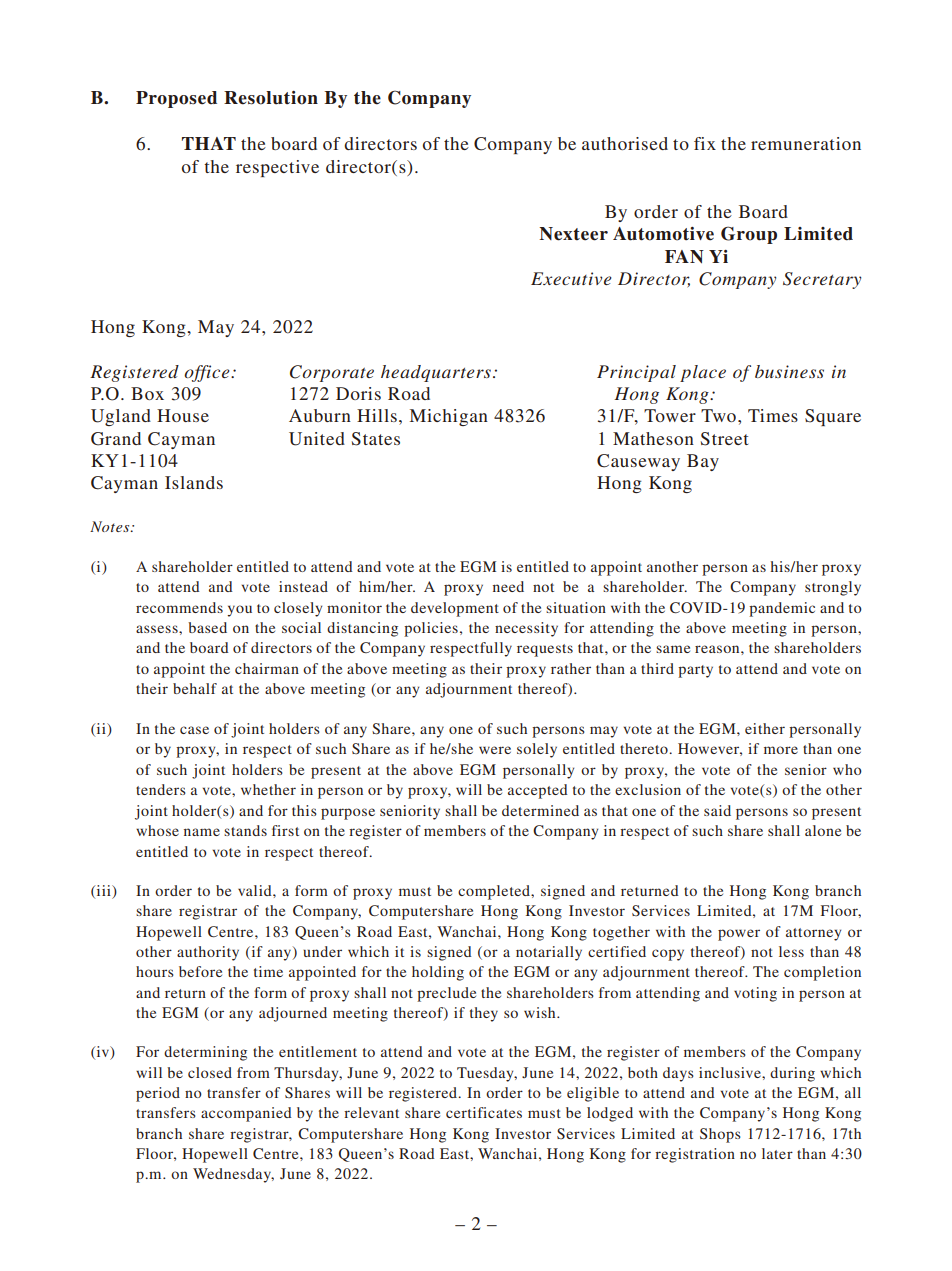  What do you see at coordinates (720, 1135) in the document?
I see `Shops` at bounding box center [720, 1135].
